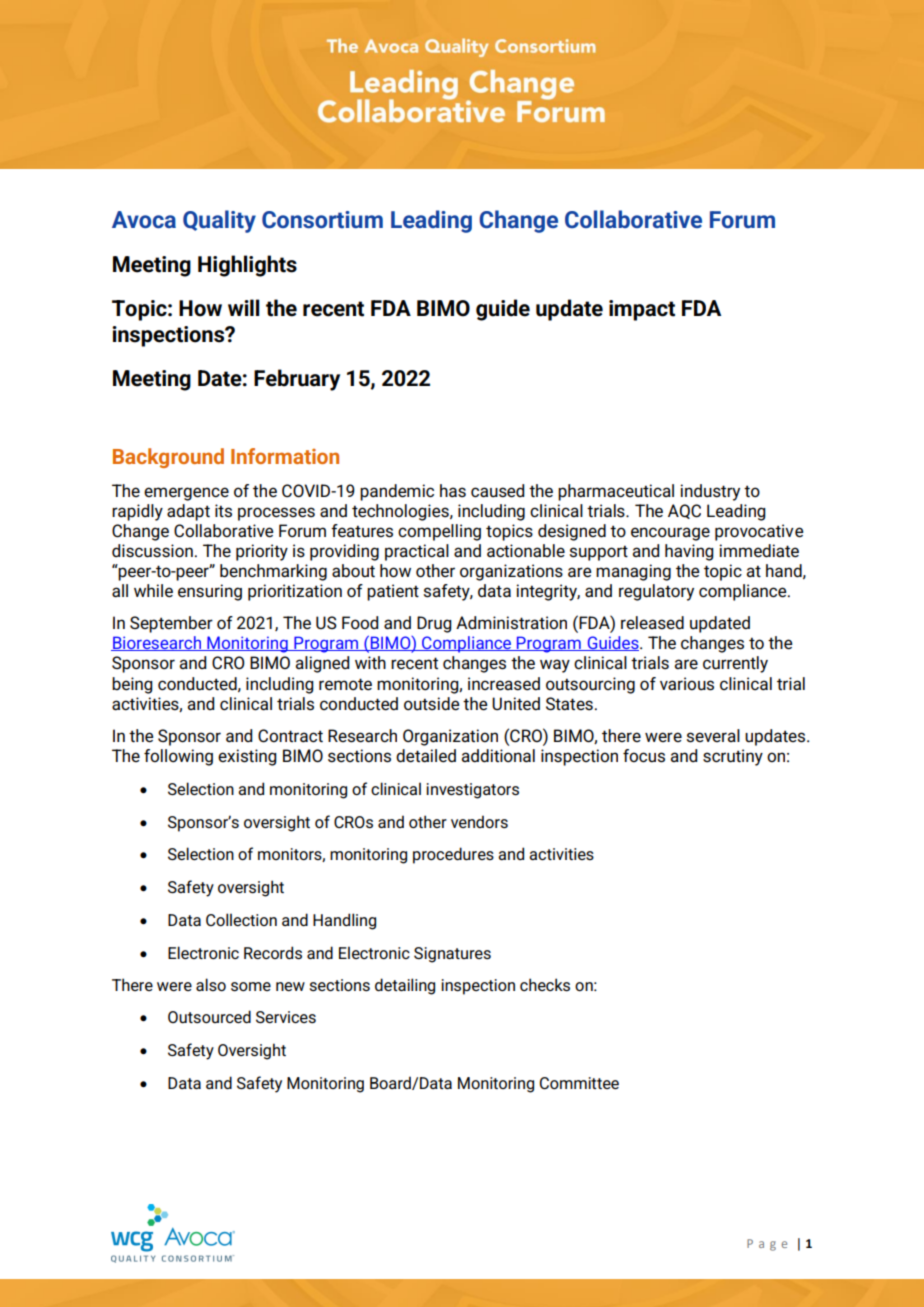 This document has height=1307, width=924. What do you see at coordinates (472, 791) in the document?
I see `investigators` at bounding box center [472, 791].
